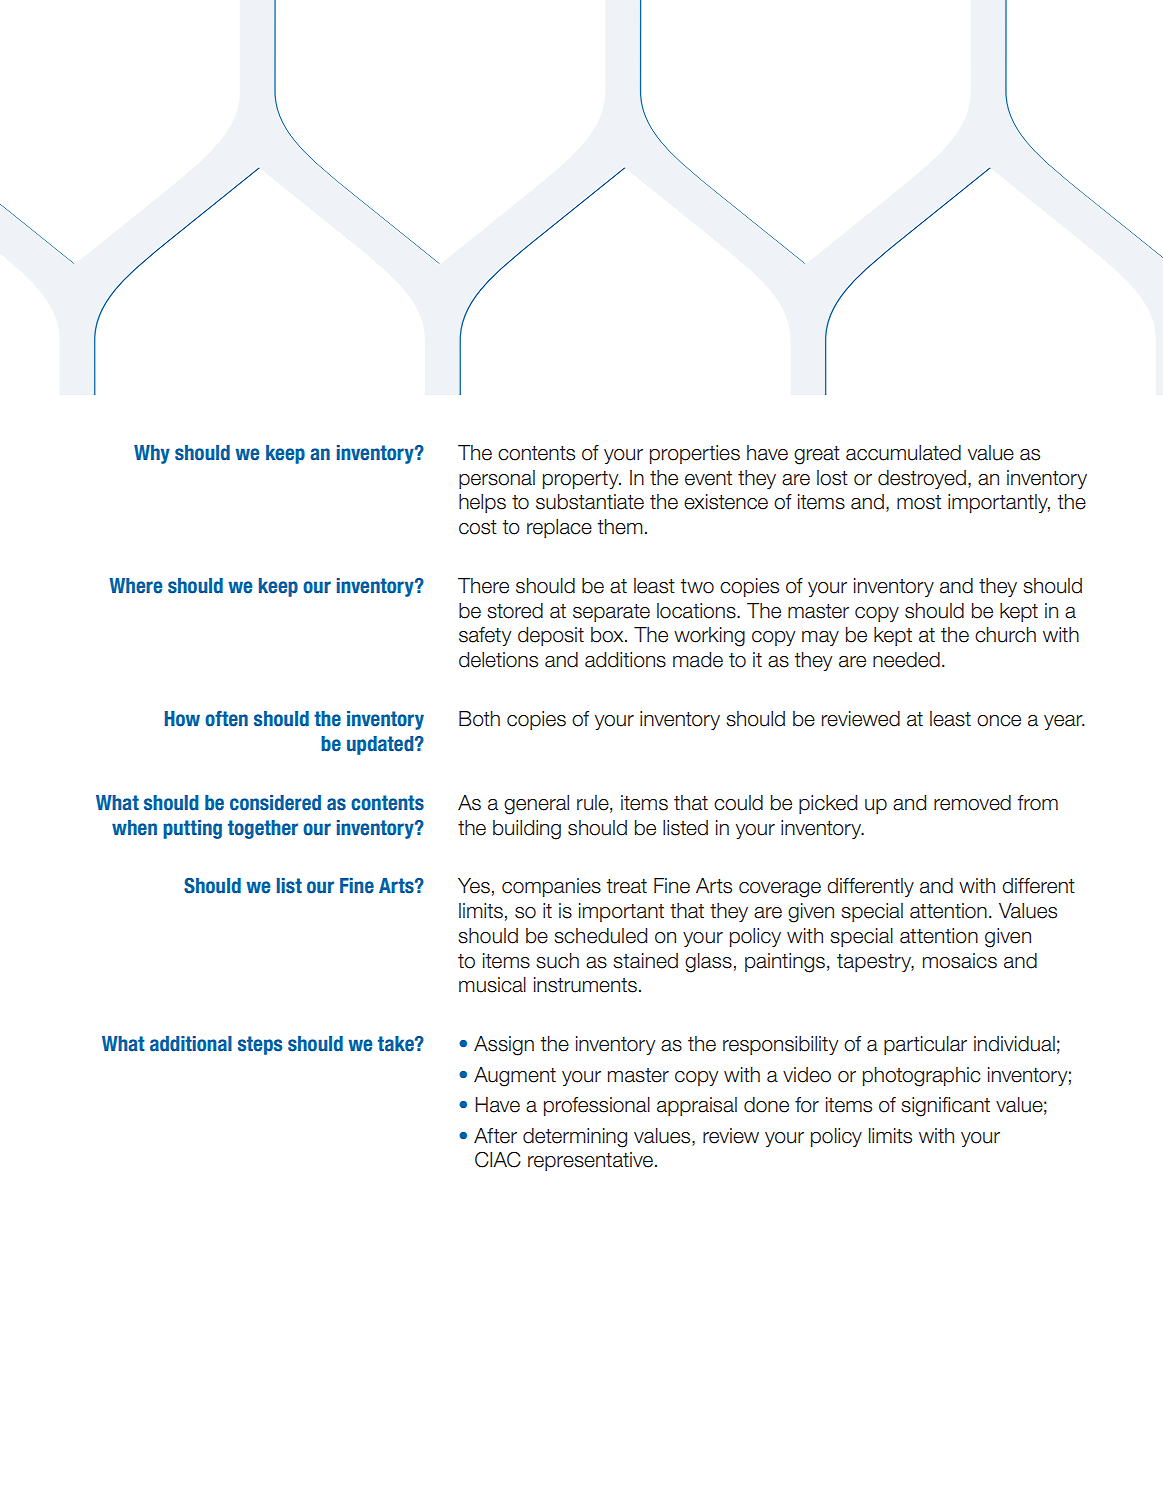  What do you see at coordinates (972, 803) in the page?
I see `removed` at bounding box center [972, 803].
